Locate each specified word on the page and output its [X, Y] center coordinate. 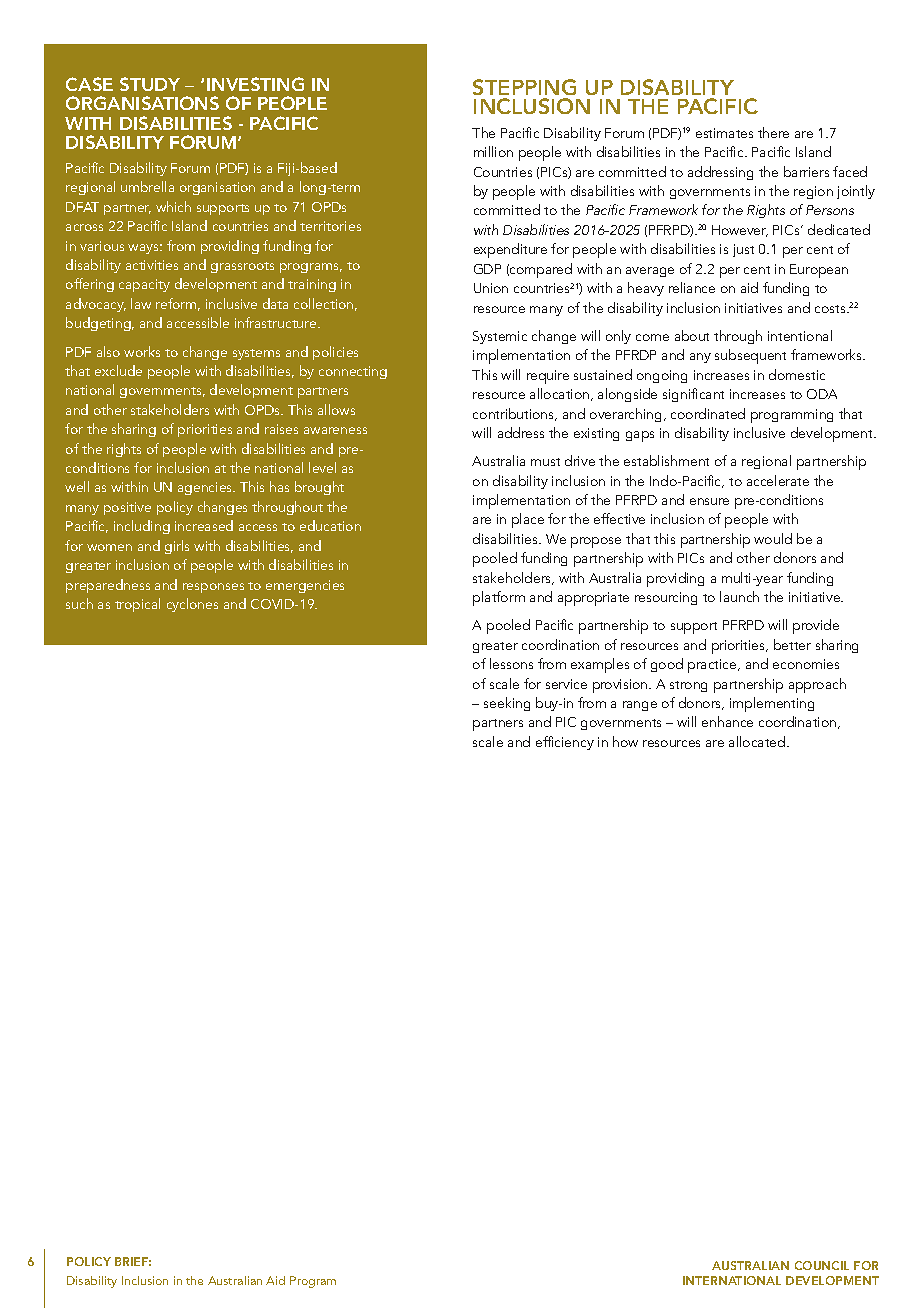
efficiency [565, 743]
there [773, 132]
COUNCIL [822, 1265]
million [493, 151]
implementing [772, 704]
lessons [511, 663]
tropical [137, 605]
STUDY [150, 84]
